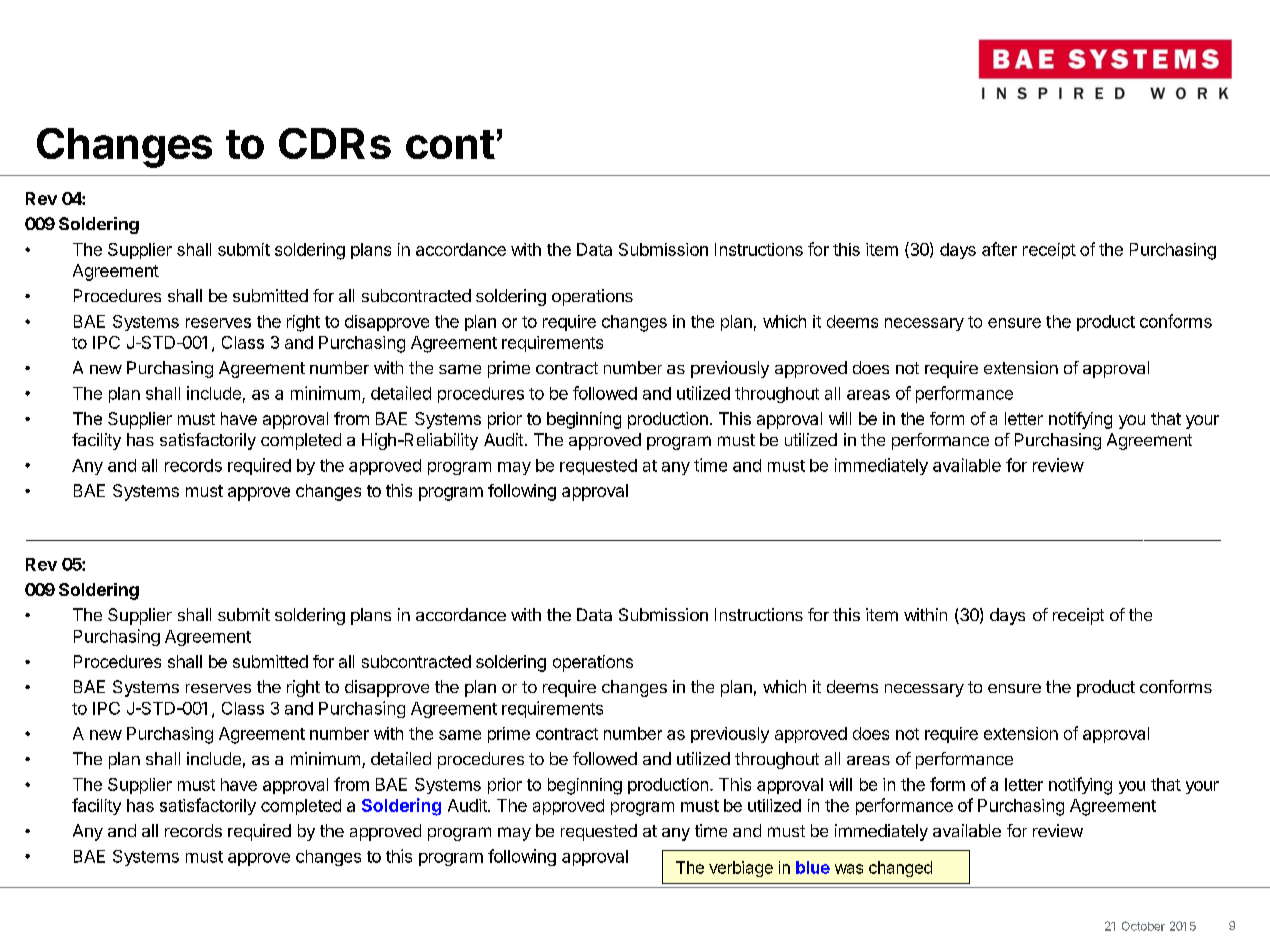  I want to click on was, so click(849, 869).
